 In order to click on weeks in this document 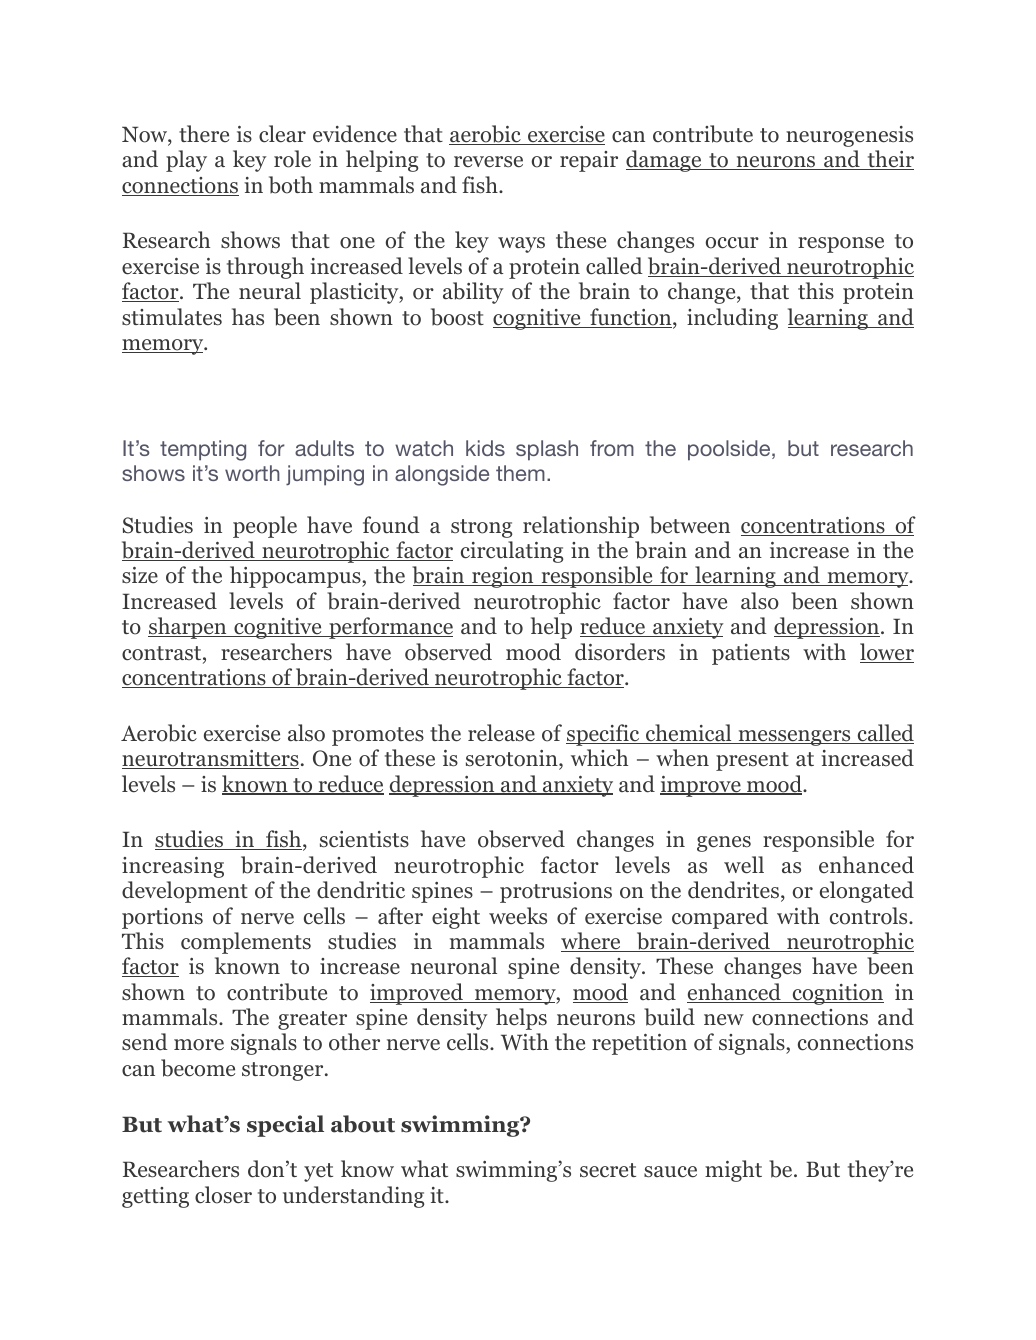, I will do `click(518, 916)`.
